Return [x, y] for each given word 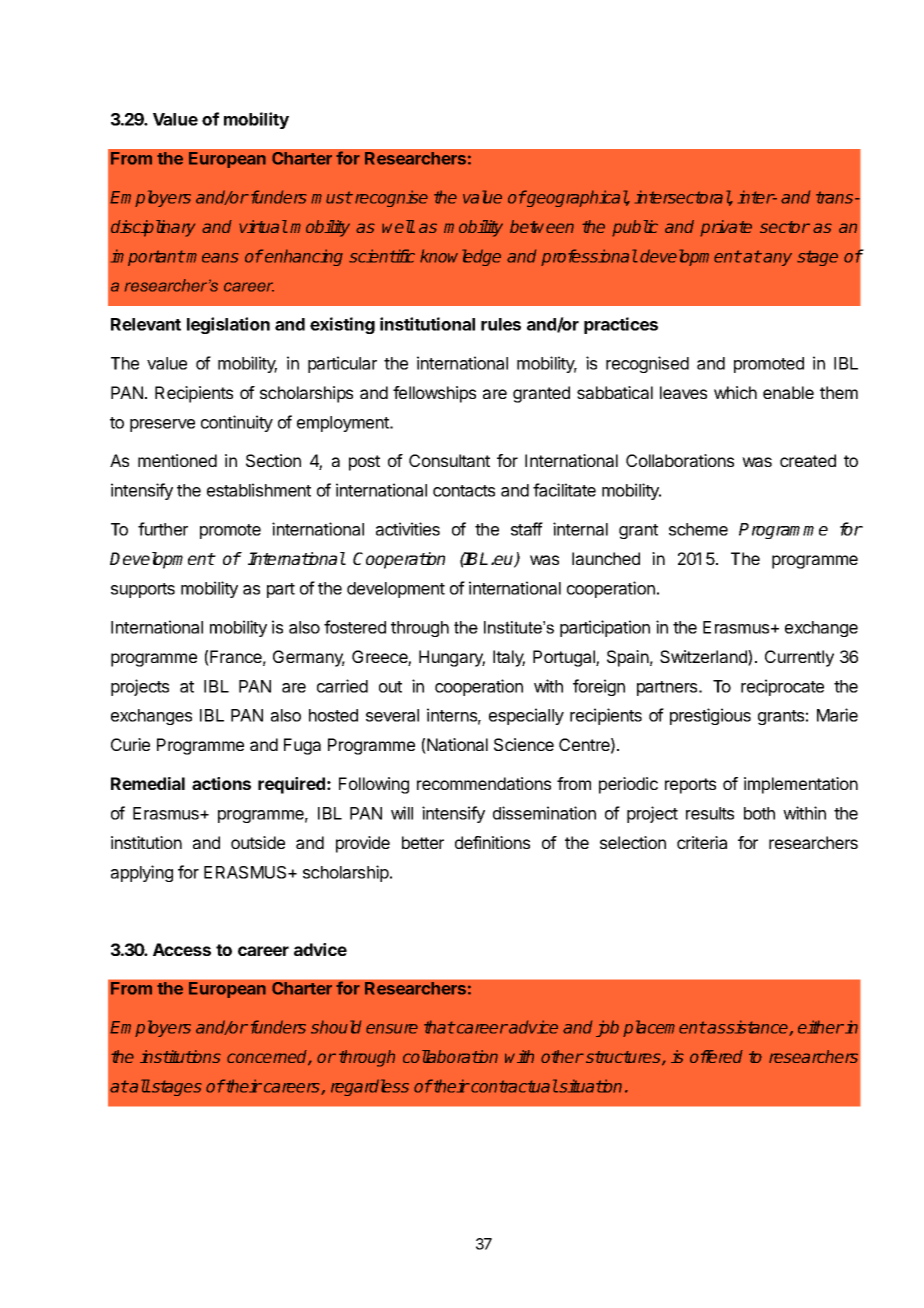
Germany [309, 658]
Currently [799, 658]
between [542, 226]
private [726, 228]
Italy [509, 658]
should [336, 1027]
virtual [263, 226]
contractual [513, 1086]
